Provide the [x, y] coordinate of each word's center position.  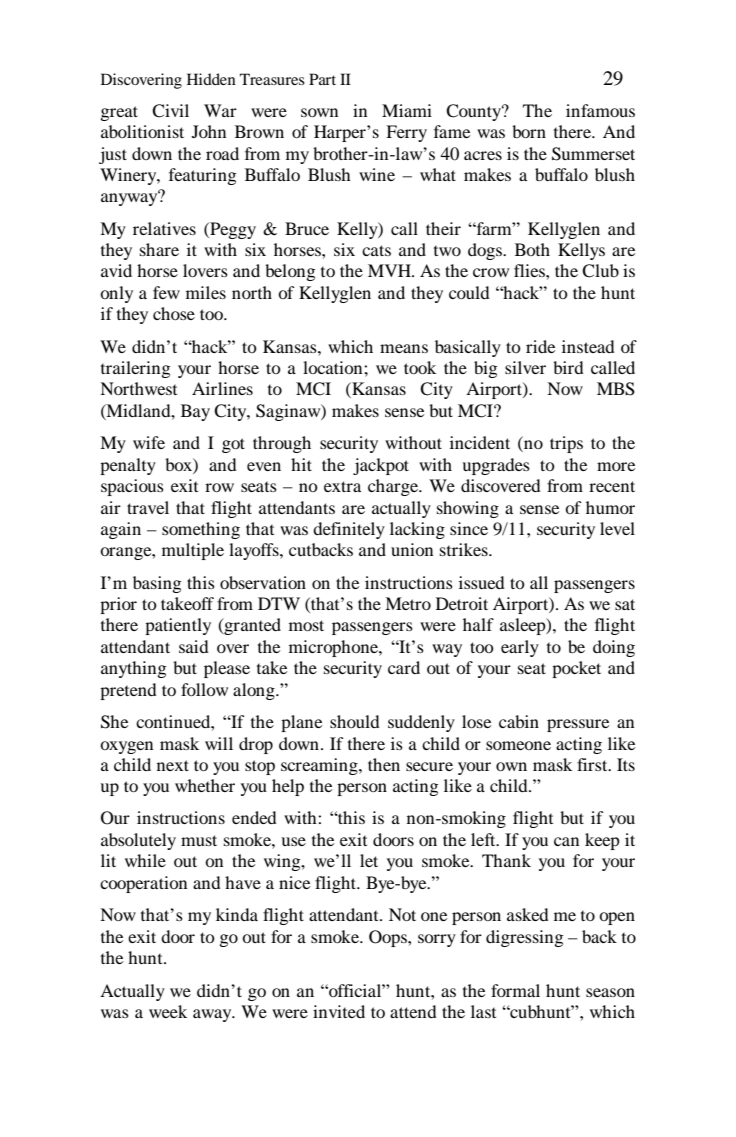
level [617, 528]
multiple [193, 551]
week [168, 1011]
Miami [407, 110]
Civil [170, 111]
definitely [349, 530]
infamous [600, 110]
